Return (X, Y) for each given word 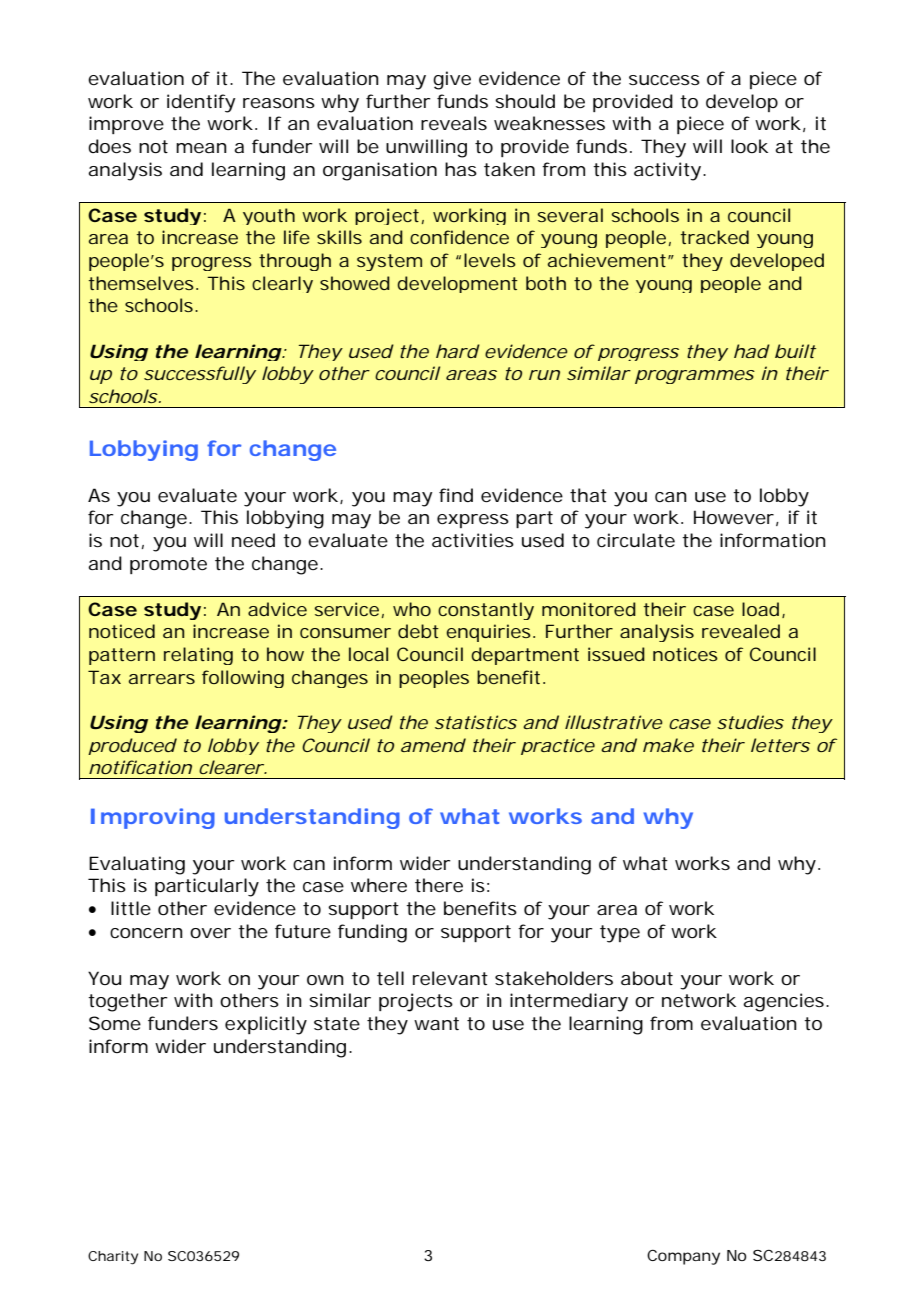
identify (201, 103)
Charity (113, 1258)
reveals (454, 123)
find (456, 495)
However (734, 517)
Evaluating (137, 865)
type (620, 934)
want (436, 1023)
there (439, 885)
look (749, 146)
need (253, 540)
